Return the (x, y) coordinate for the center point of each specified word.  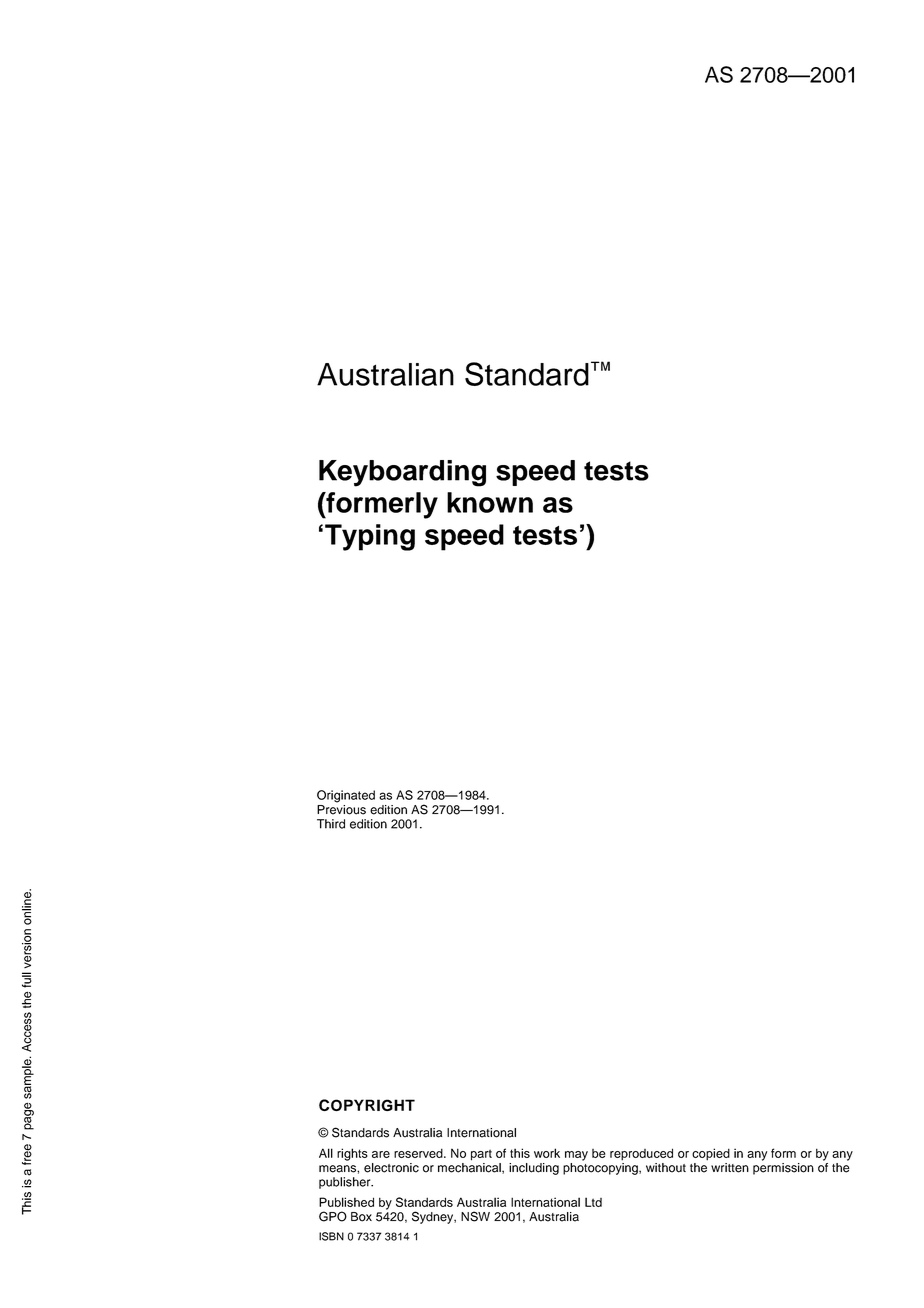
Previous (341, 808)
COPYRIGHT (367, 1105)
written (730, 1168)
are (381, 1154)
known (490, 502)
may (576, 1156)
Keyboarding (402, 473)
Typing (370, 537)
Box (361, 1217)
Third (331, 824)
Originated (346, 796)
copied (711, 1154)
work (547, 1153)
